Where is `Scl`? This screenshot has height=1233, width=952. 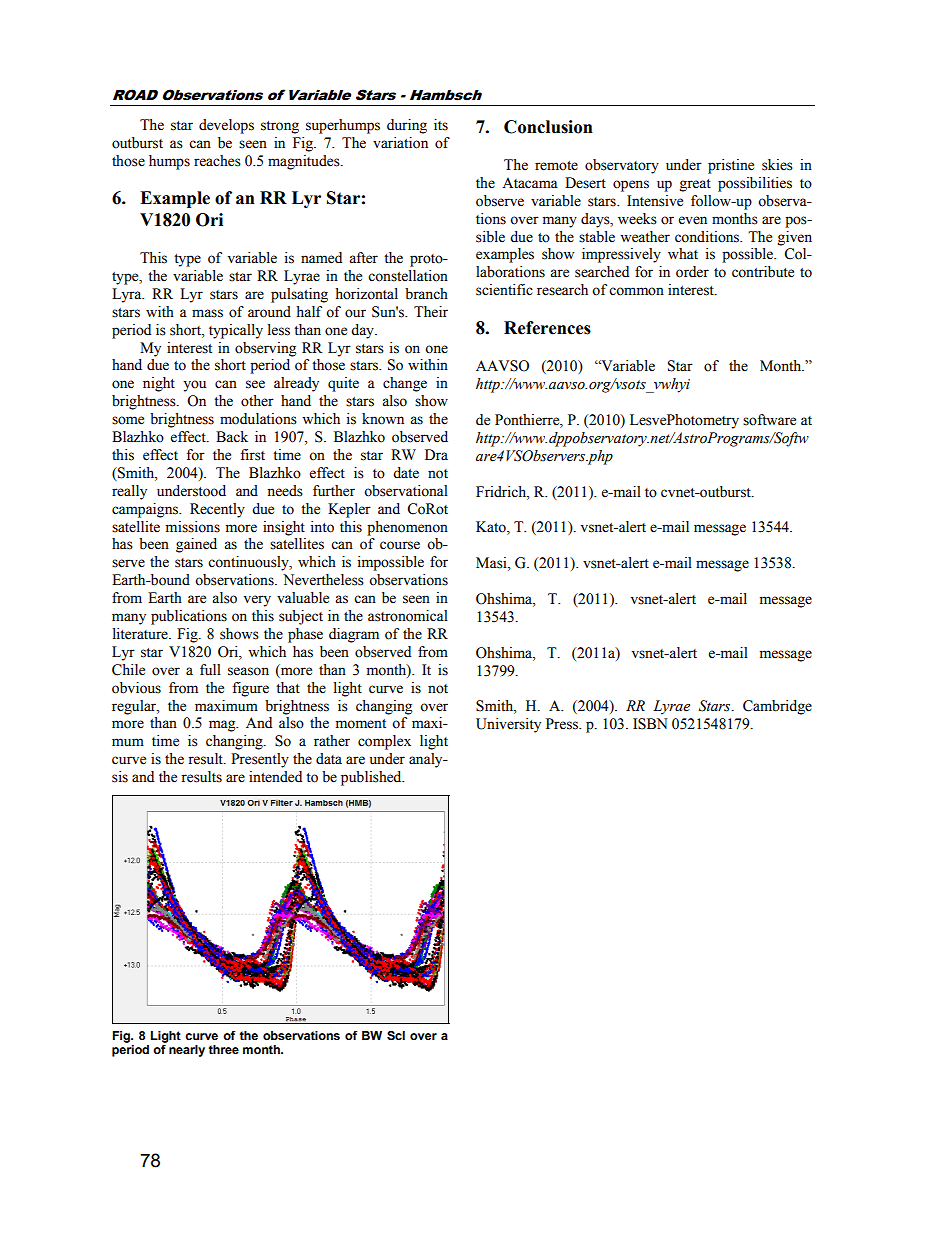
Scl is located at coordinates (396, 1035).
